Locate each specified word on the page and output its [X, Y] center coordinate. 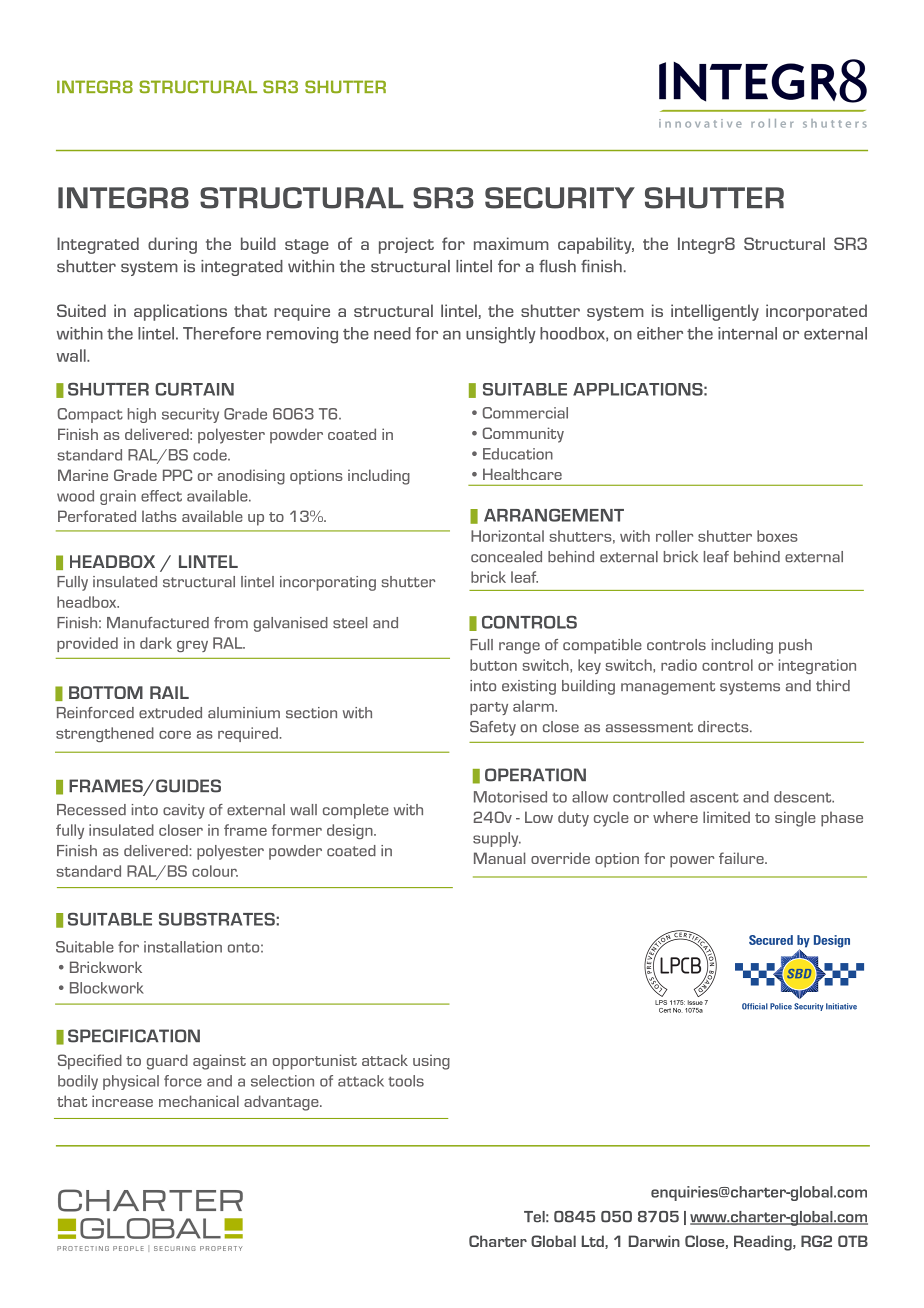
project [406, 245]
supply [497, 839]
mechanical [199, 1101]
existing [529, 687]
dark [156, 643]
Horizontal [507, 536]
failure [742, 858]
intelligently [715, 312]
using [431, 1062]
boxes [777, 536]
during [172, 245]
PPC [178, 475]
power [692, 862]
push [795, 646]
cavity [184, 811]
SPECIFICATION [134, 1036]
